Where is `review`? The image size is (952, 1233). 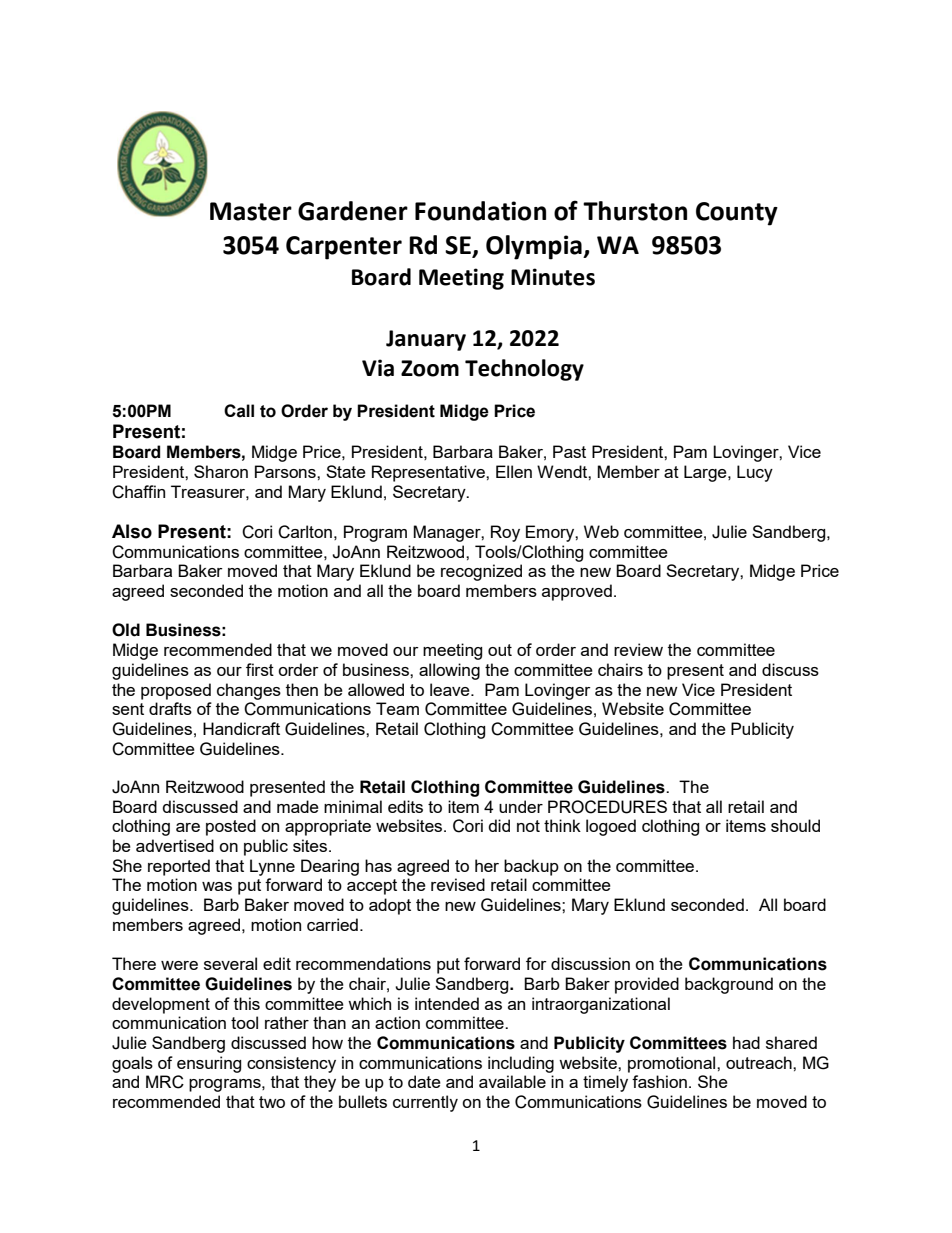
review is located at coordinates (638, 649).
